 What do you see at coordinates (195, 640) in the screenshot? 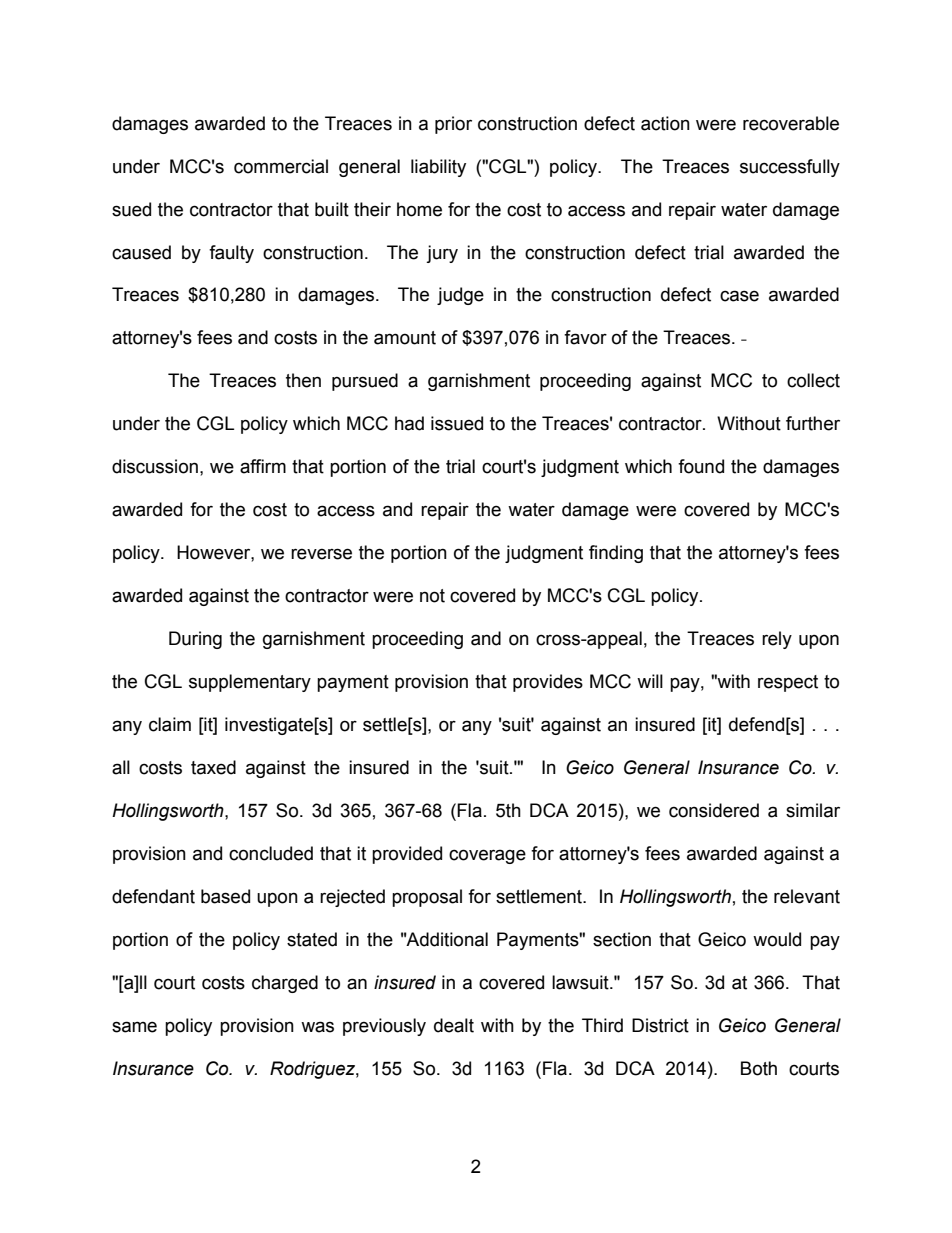
I see `During` at bounding box center [195, 640].
